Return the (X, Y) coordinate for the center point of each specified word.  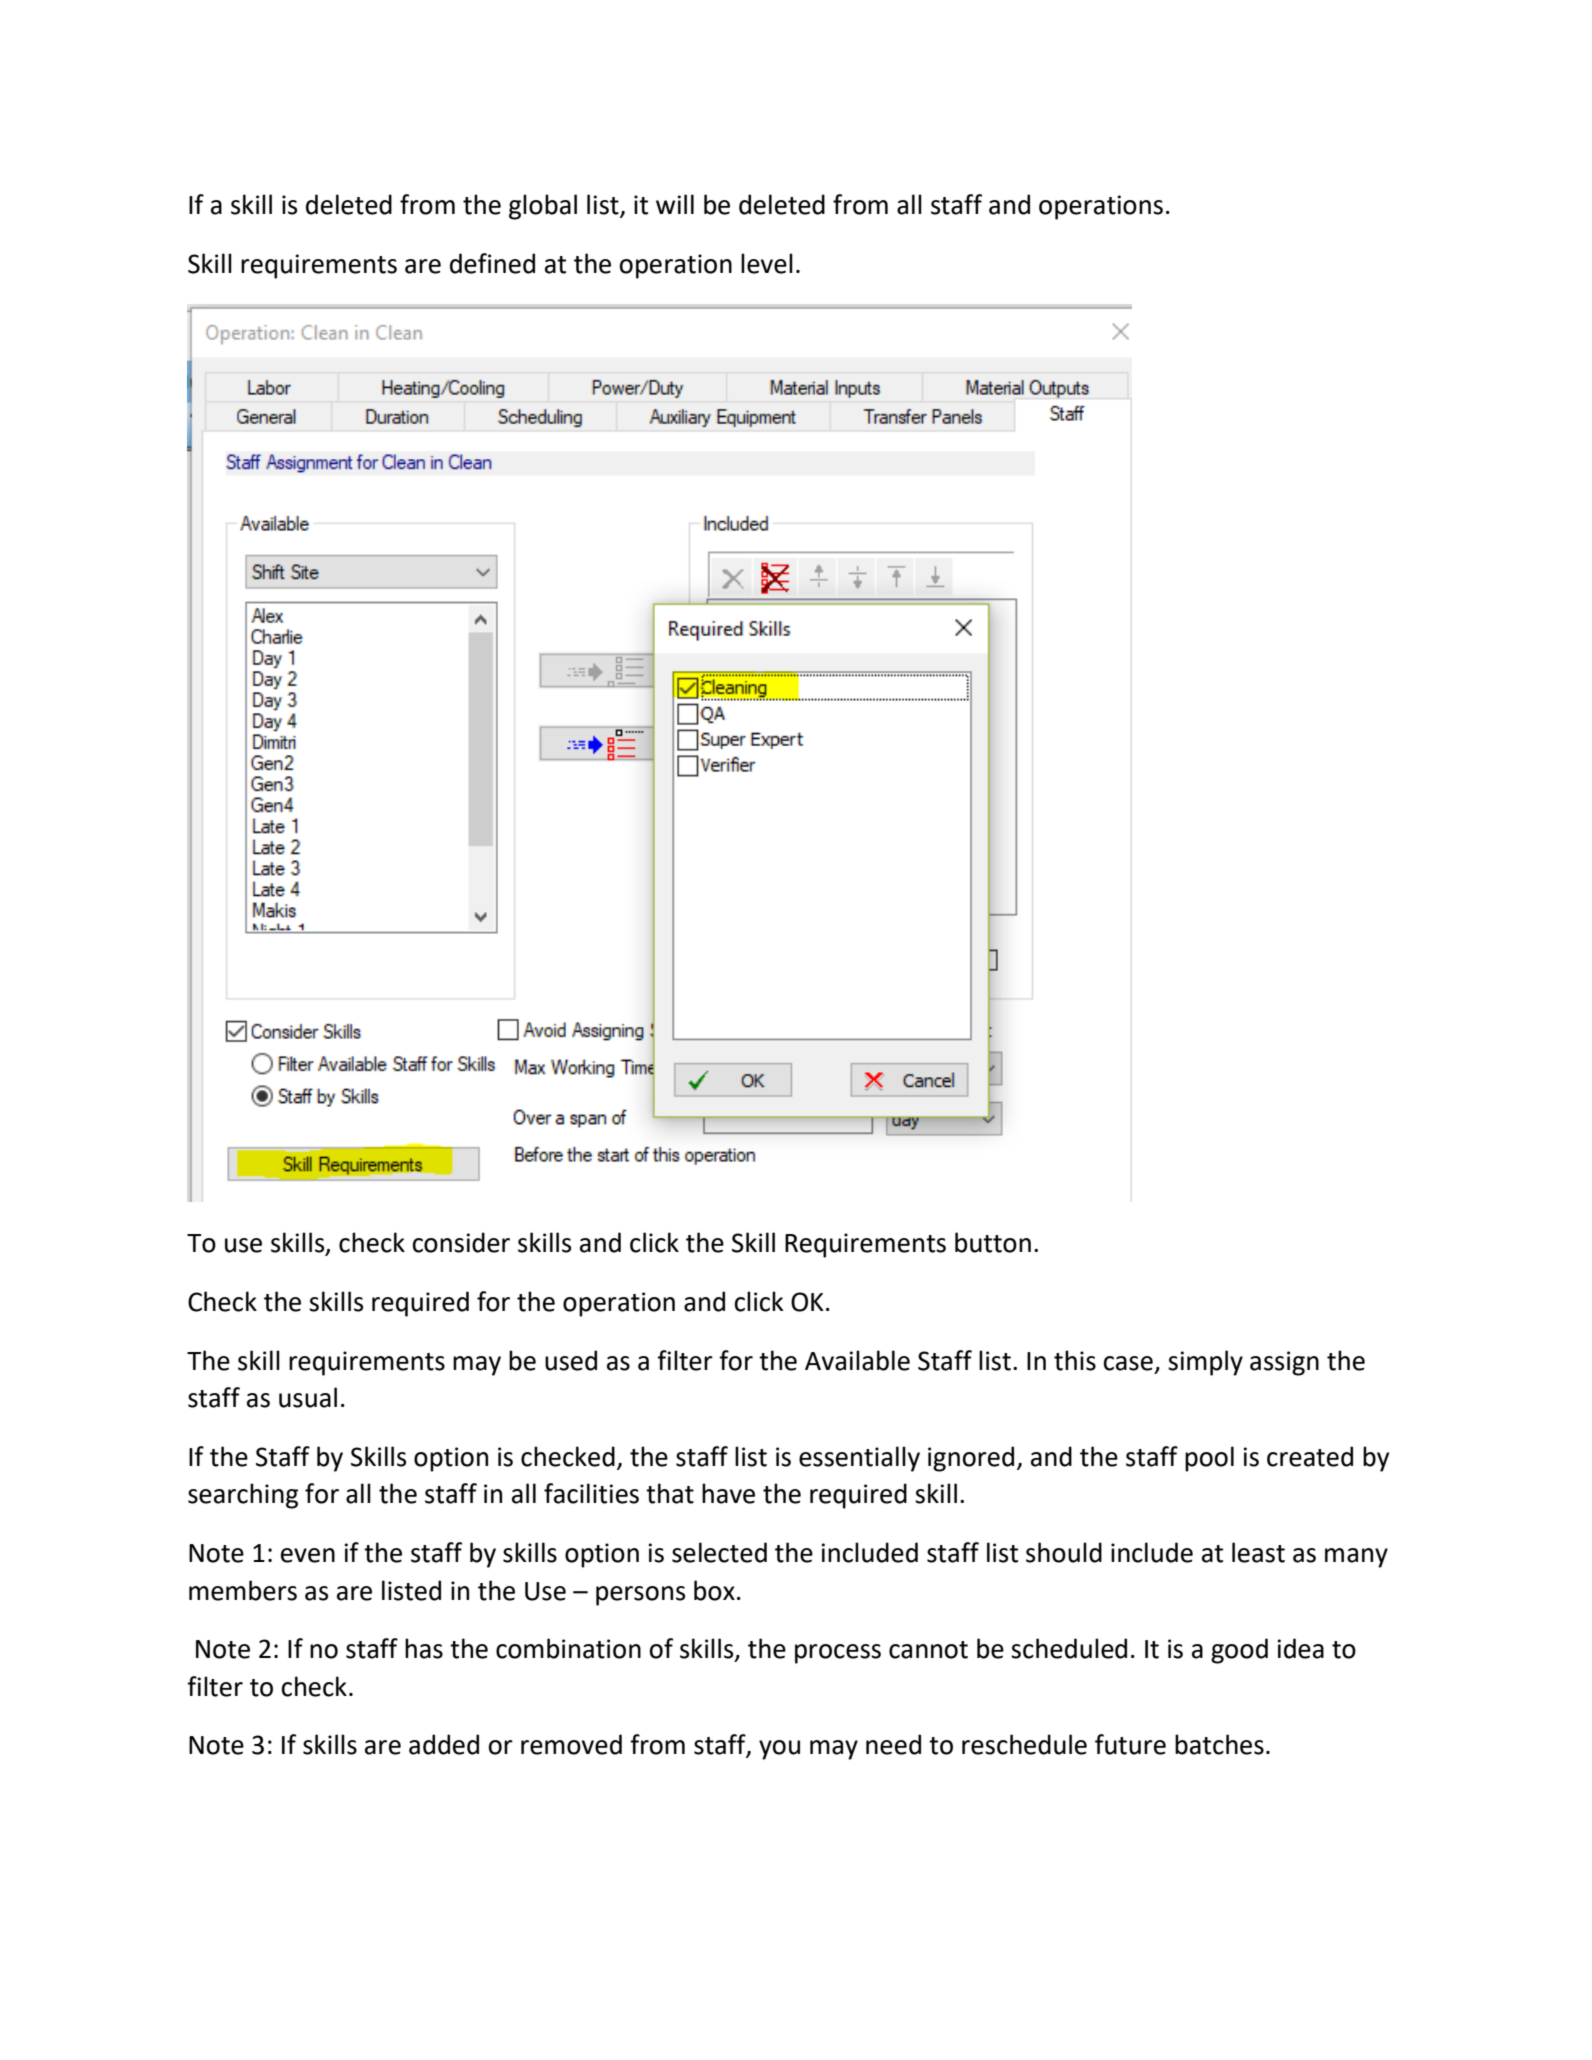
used (571, 1360)
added (444, 1744)
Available (857, 1360)
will (675, 204)
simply (1205, 1363)
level (767, 263)
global (543, 207)
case (1128, 1363)
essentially (859, 1459)
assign (1284, 1363)
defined (492, 263)
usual (308, 1397)
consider (461, 1242)
